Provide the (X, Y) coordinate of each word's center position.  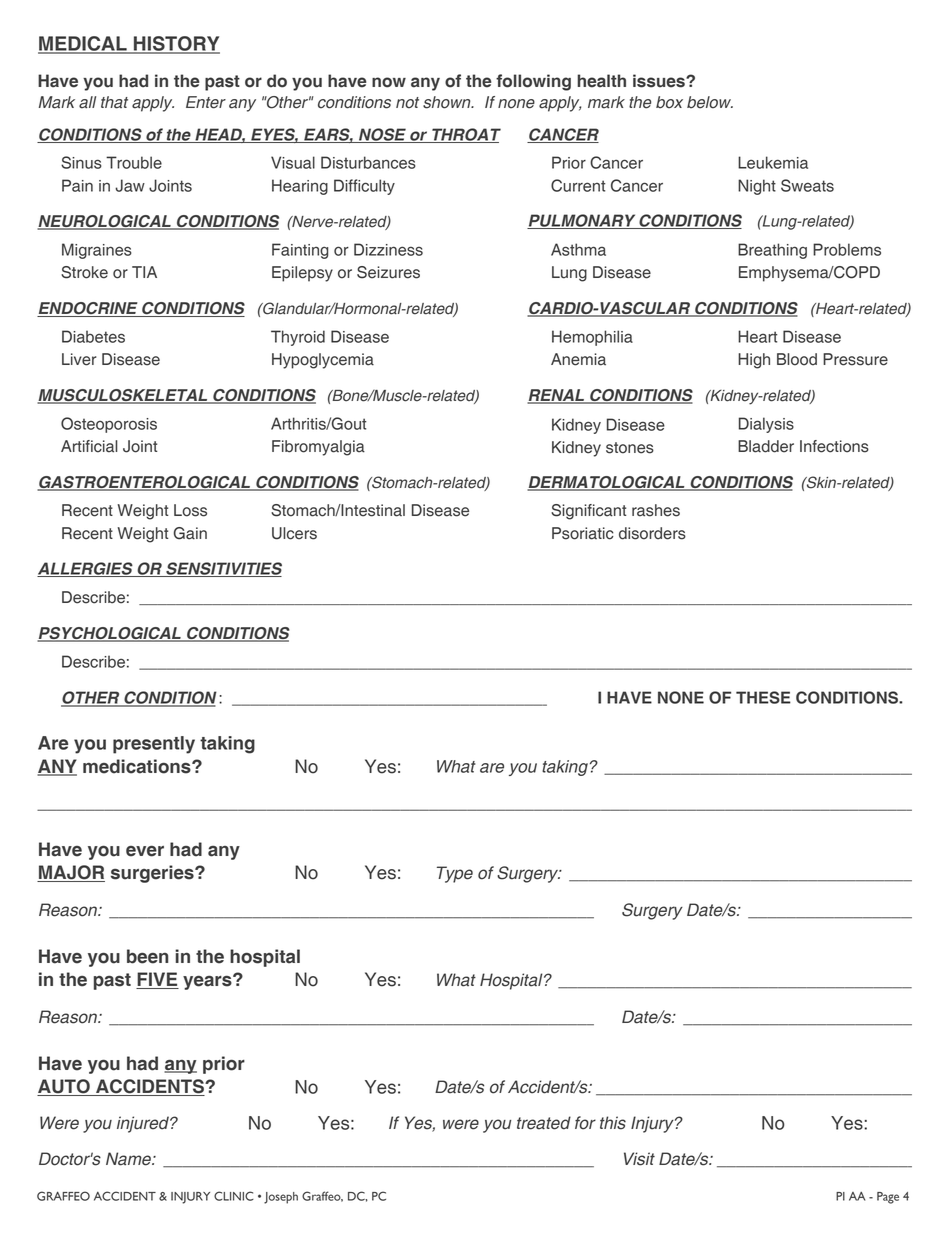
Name (129, 1159)
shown (448, 102)
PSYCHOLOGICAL (110, 634)
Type (455, 874)
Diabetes (93, 336)
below (710, 102)
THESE (763, 697)
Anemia (578, 359)
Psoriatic (583, 533)
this (613, 1123)
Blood (797, 359)
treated (544, 1123)
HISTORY (176, 44)
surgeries (153, 874)
